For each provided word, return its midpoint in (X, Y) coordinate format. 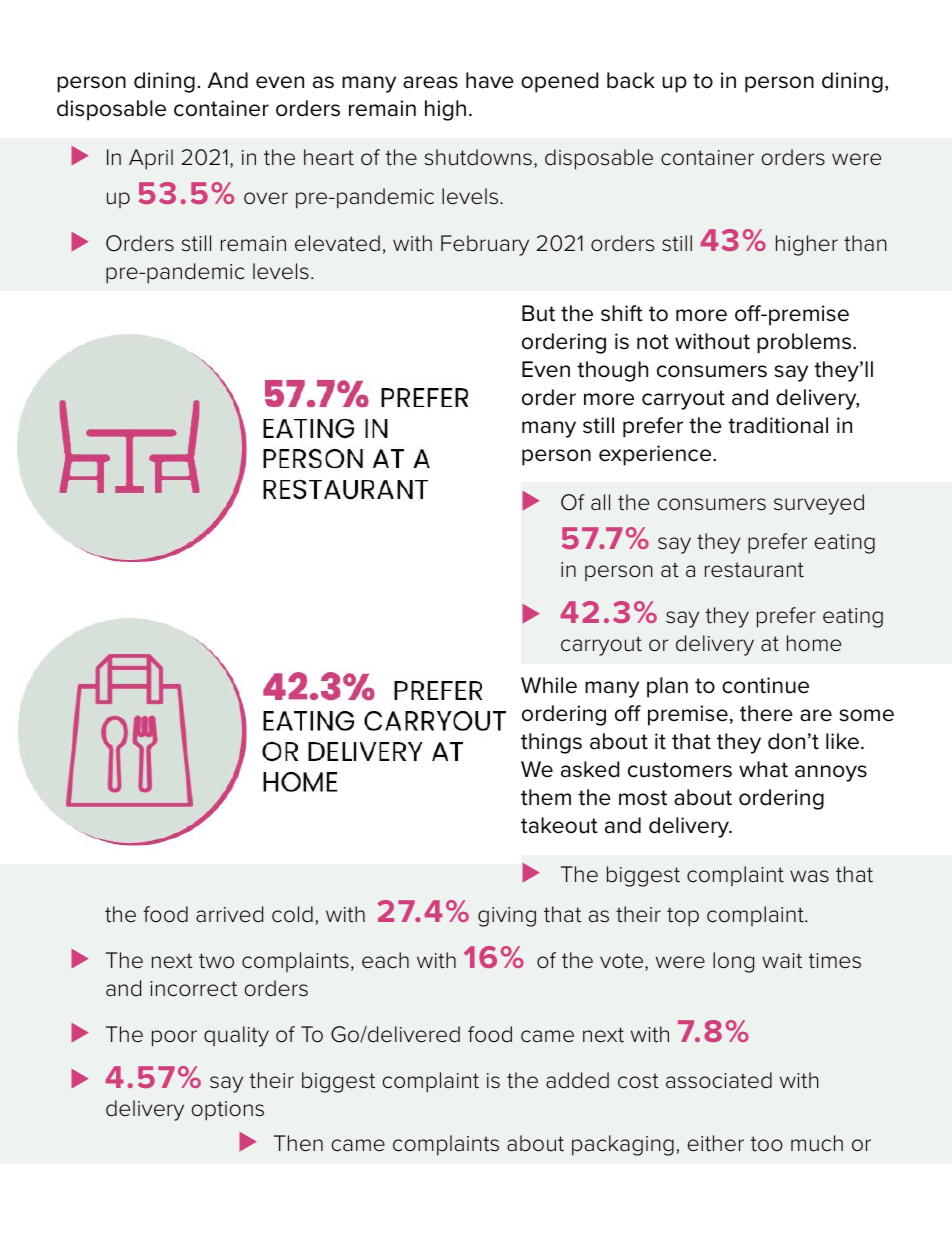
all (600, 502)
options (227, 1111)
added (577, 1080)
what (763, 769)
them (546, 797)
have (490, 80)
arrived (229, 914)
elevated (337, 243)
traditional (778, 425)
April (151, 159)
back (631, 80)
